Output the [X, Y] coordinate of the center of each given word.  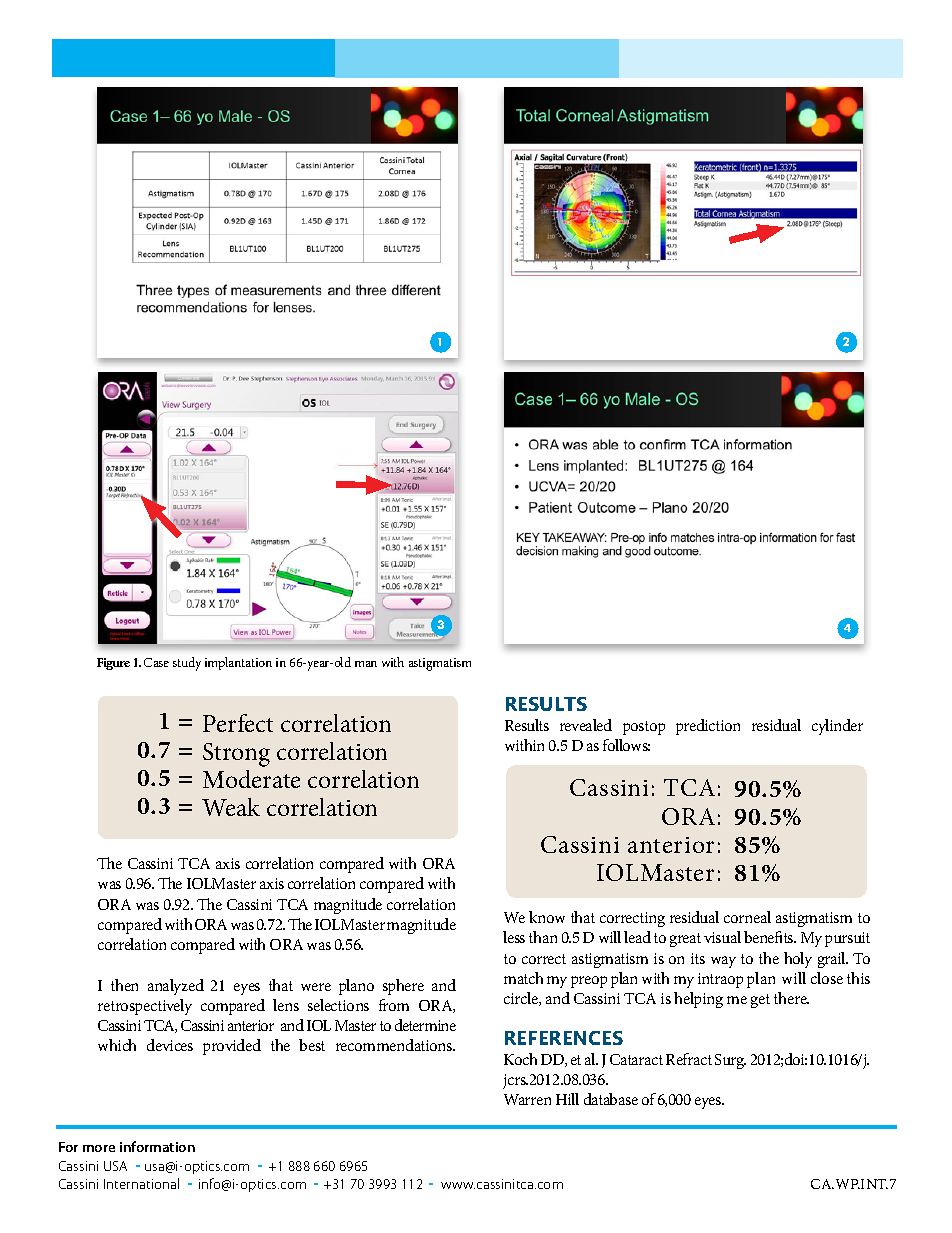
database [611, 1099]
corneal [747, 917]
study [187, 664]
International [141, 1183]
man [366, 664]
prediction [708, 727]
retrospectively [145, 1007]
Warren [527, 1099]
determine [425, 1025]
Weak [231, 807]
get [760, 1001]
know [547, 917]
